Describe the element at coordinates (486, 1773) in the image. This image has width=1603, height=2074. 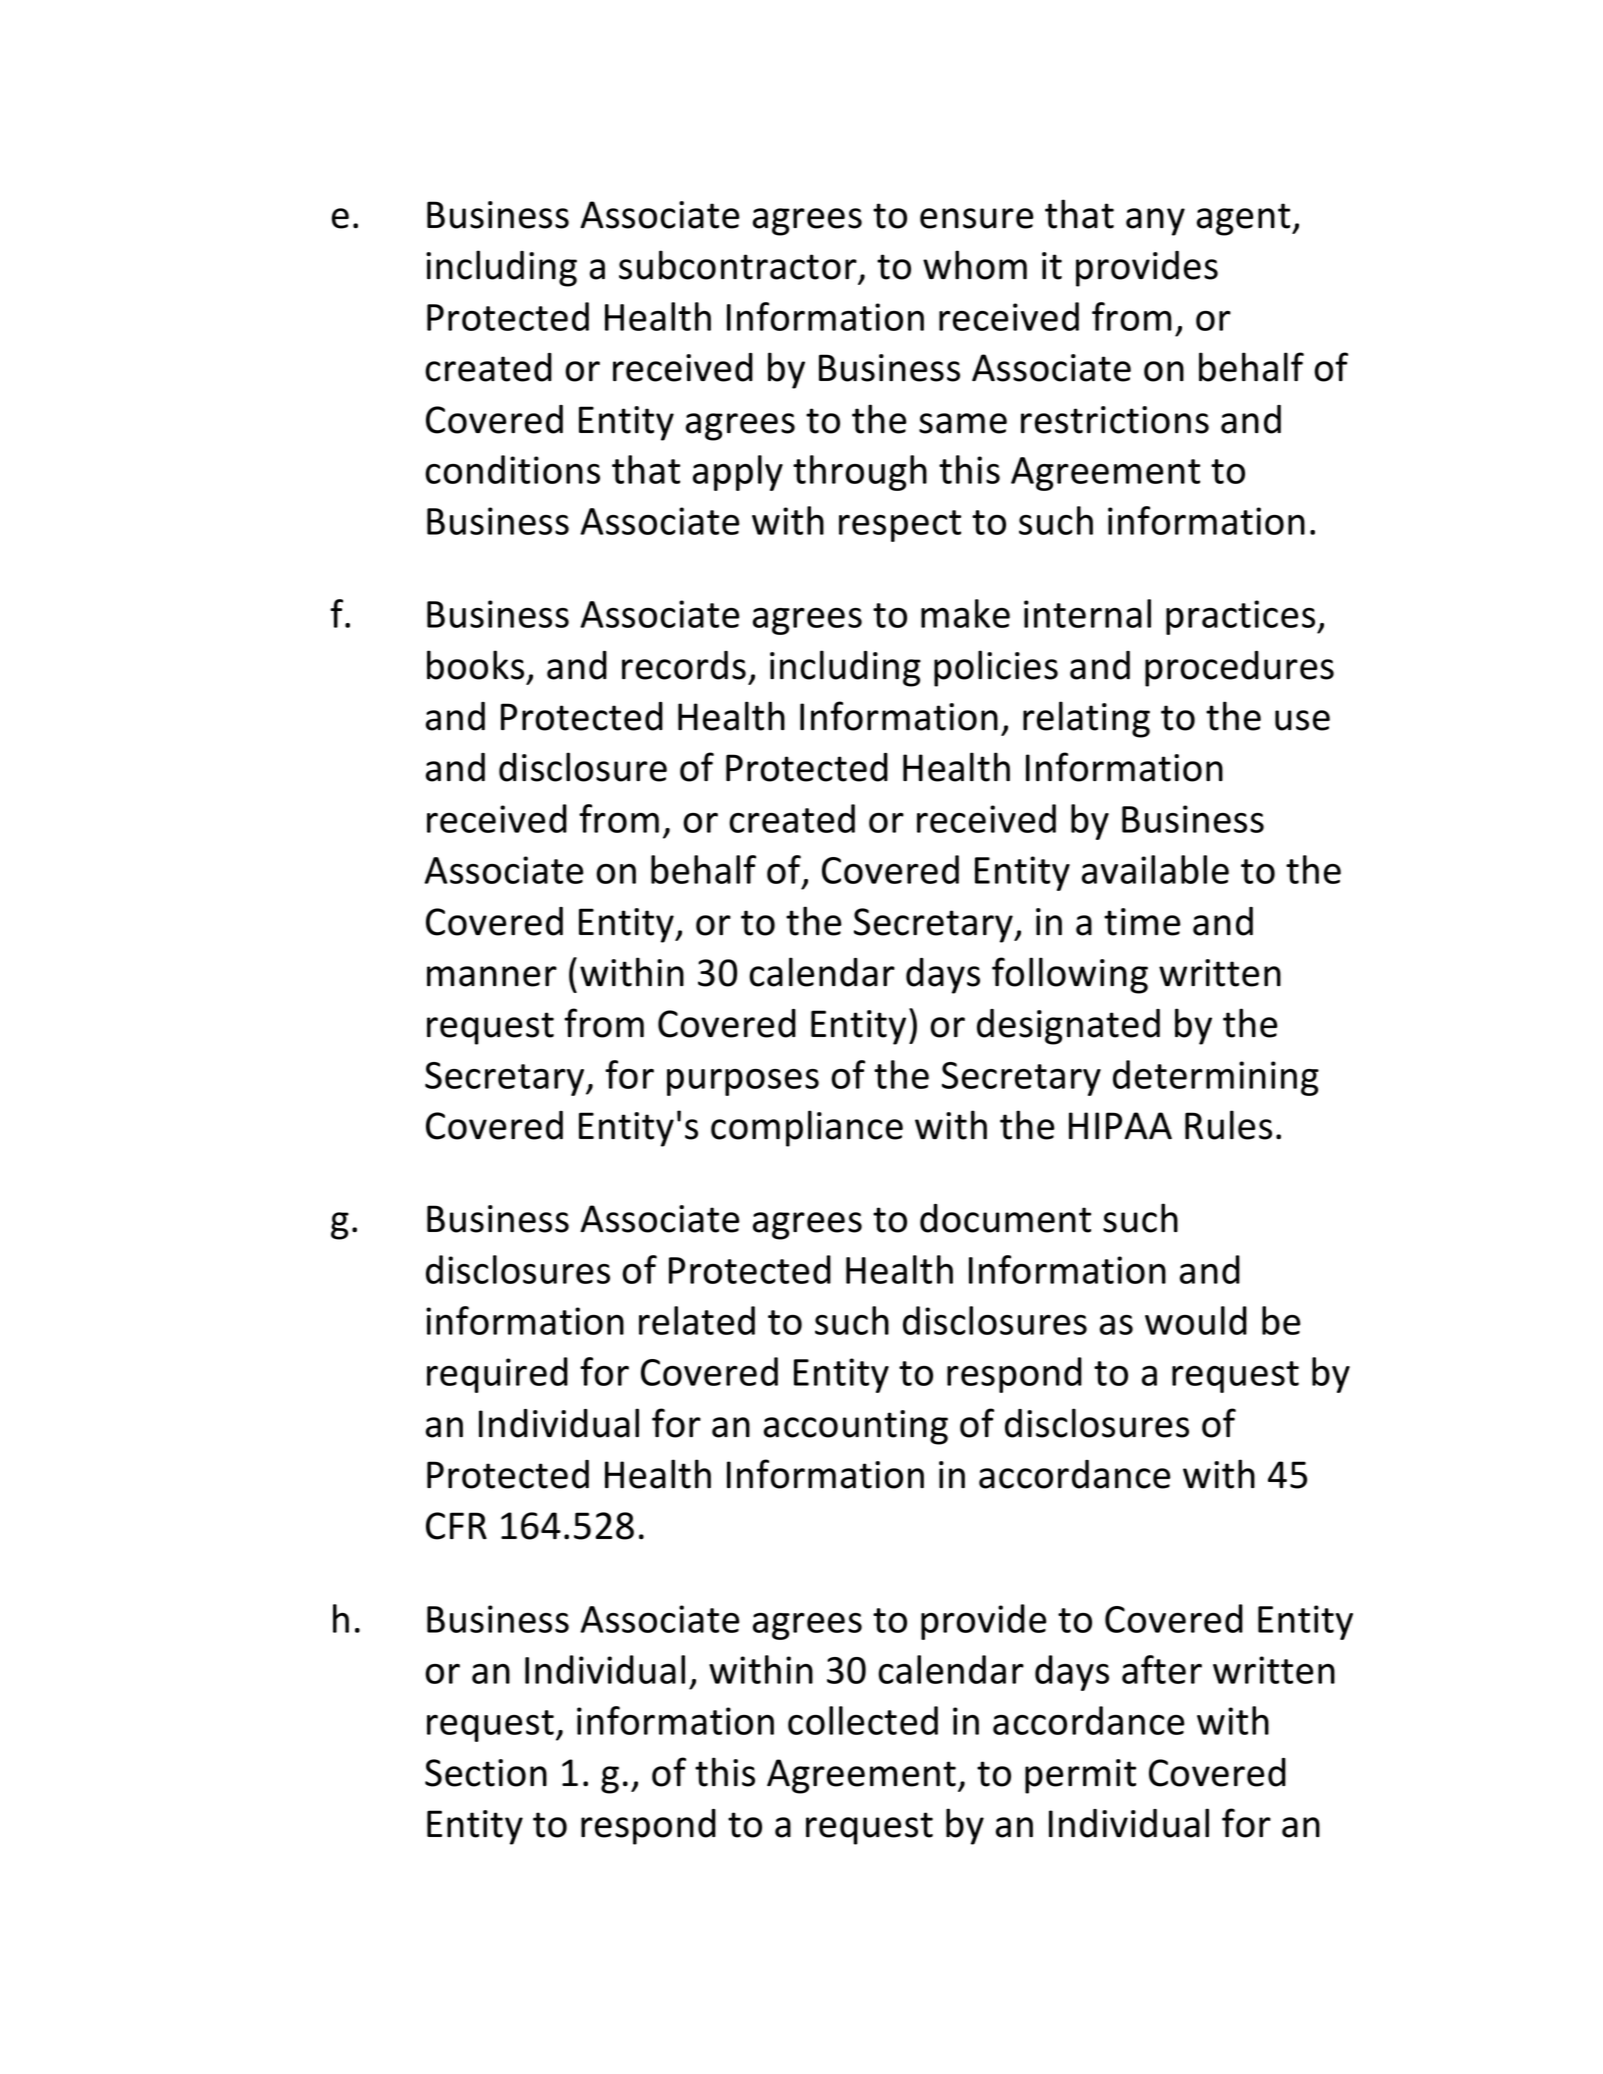
I see `Section` at that location.
